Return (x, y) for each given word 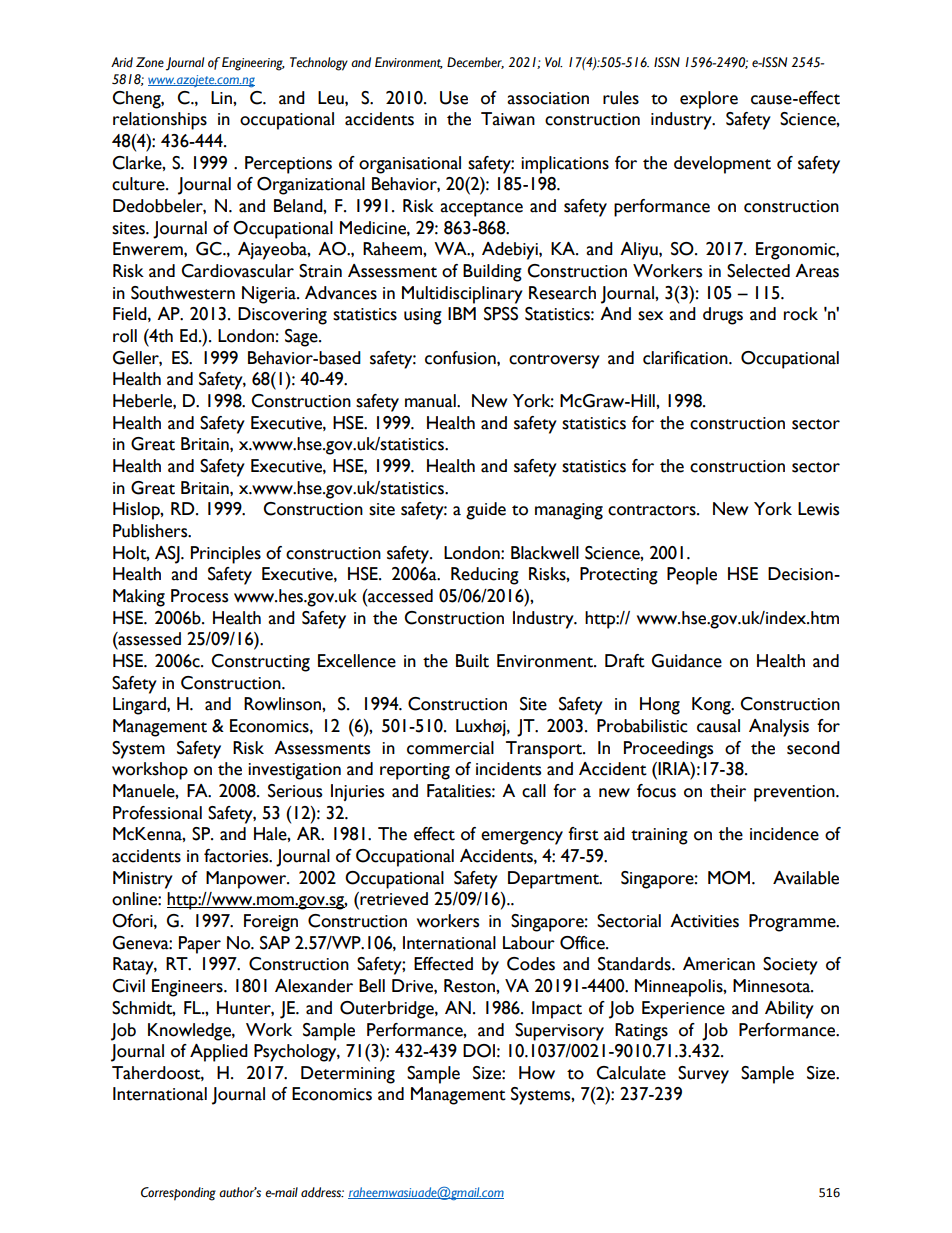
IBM (462, 313)
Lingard (140, 706)
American (719, 964)
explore (709, 100)
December (475, 63)
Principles (226, 555)
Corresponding (178, 1194)
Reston (470, 986)
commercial (450, 748)
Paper (200, 945)
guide (486, 511)
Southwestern (183, 293)
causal (718, 726)
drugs (723, 316)
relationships (160, 121)
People (692, 576)
